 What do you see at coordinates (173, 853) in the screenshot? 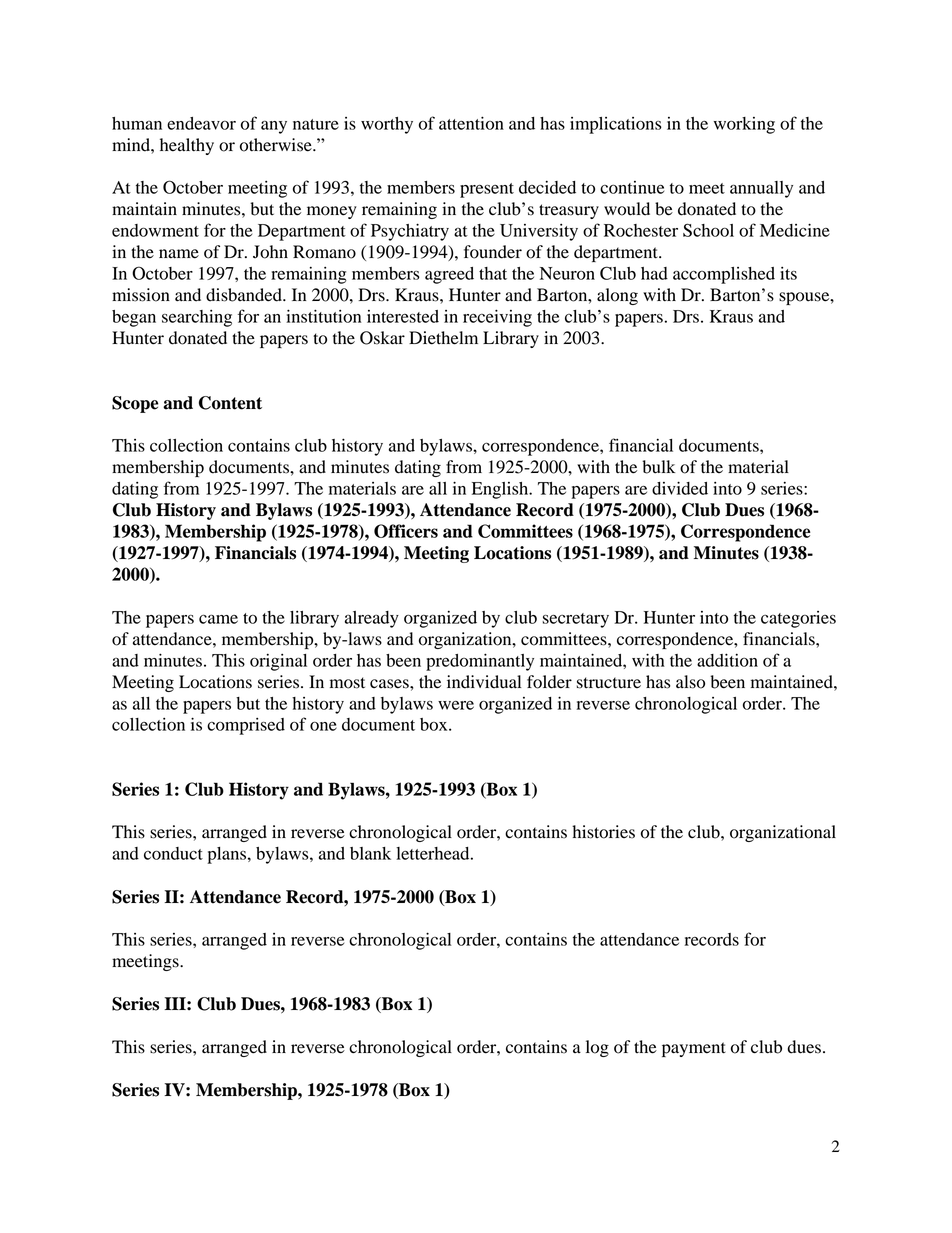
I see `conduct` at bounding box center [173, 853].
